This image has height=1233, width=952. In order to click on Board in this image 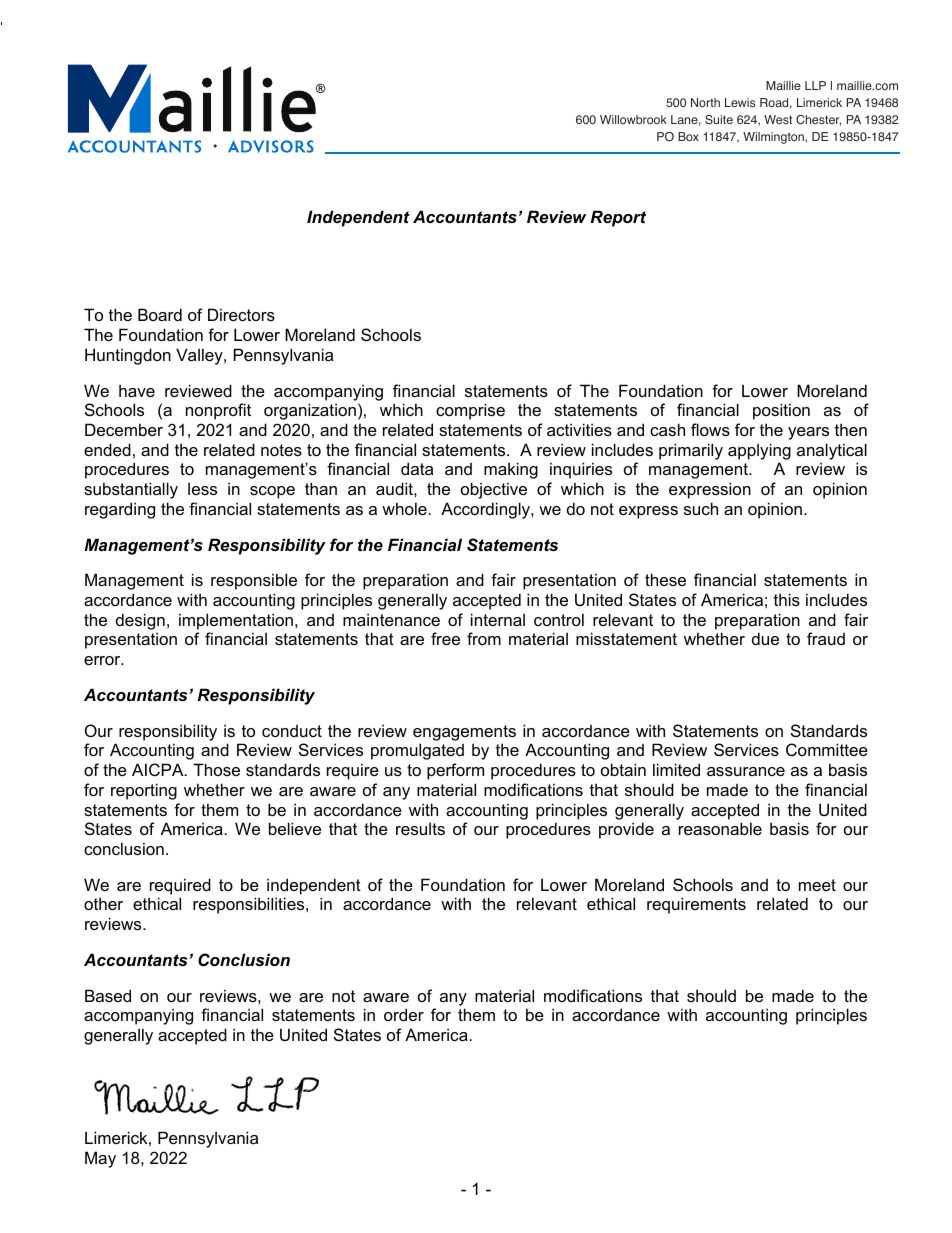, I will do `click(160, 314)`.
